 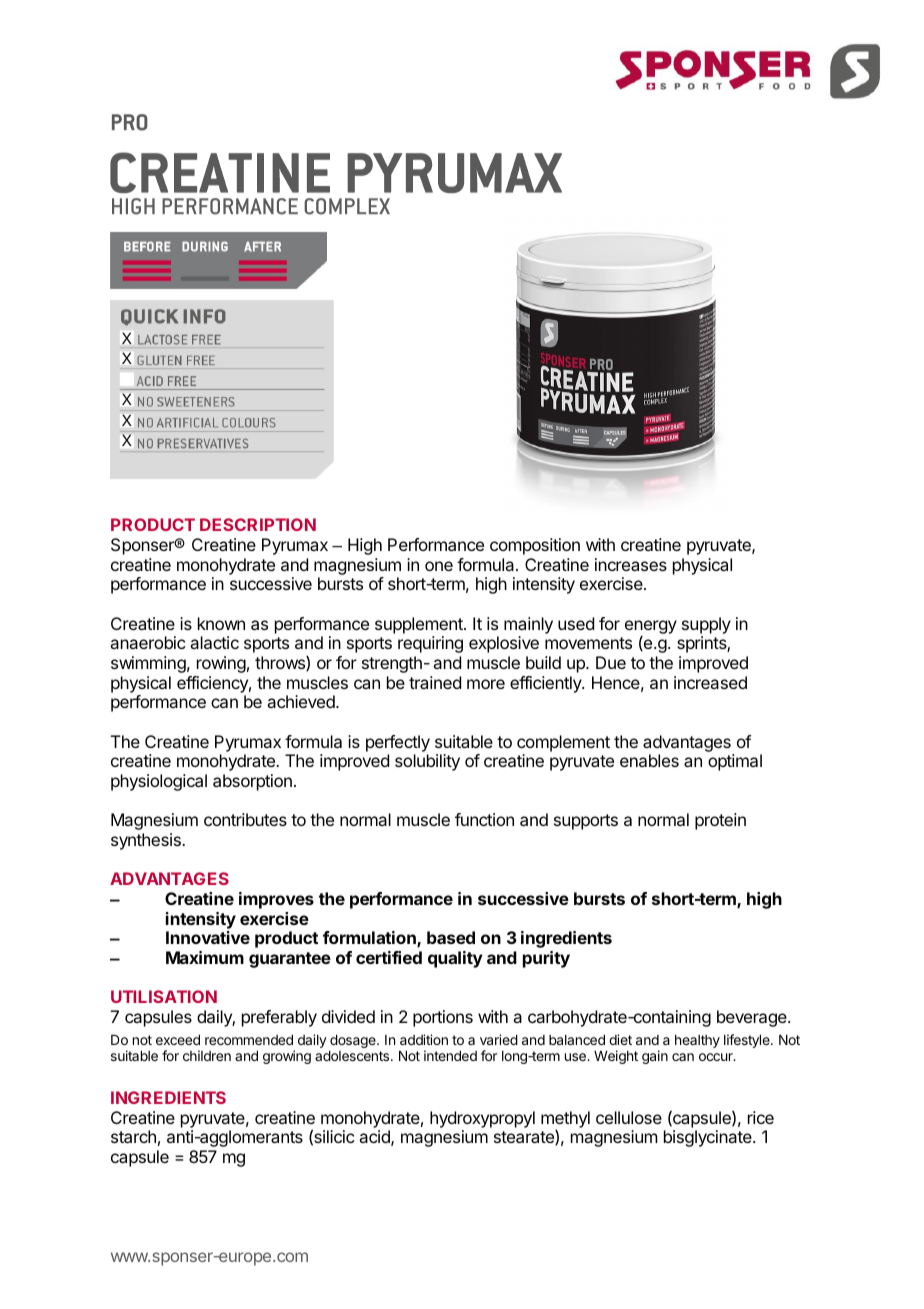 I want to click on cellulose, so click(x=629, y=1117).
